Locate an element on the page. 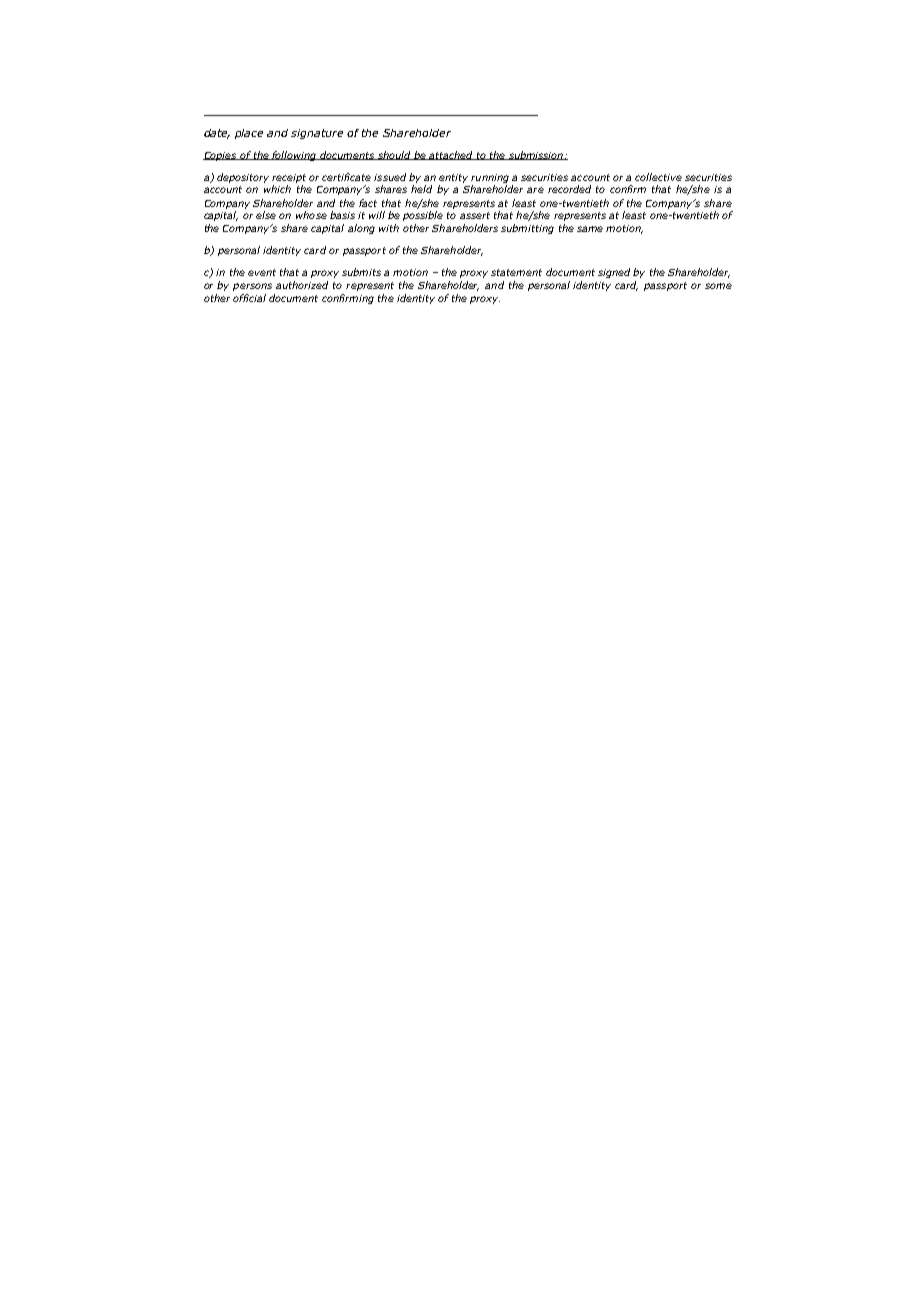 The width and height of the document is (924, 1308). official is located at coordinates (249, 298).
